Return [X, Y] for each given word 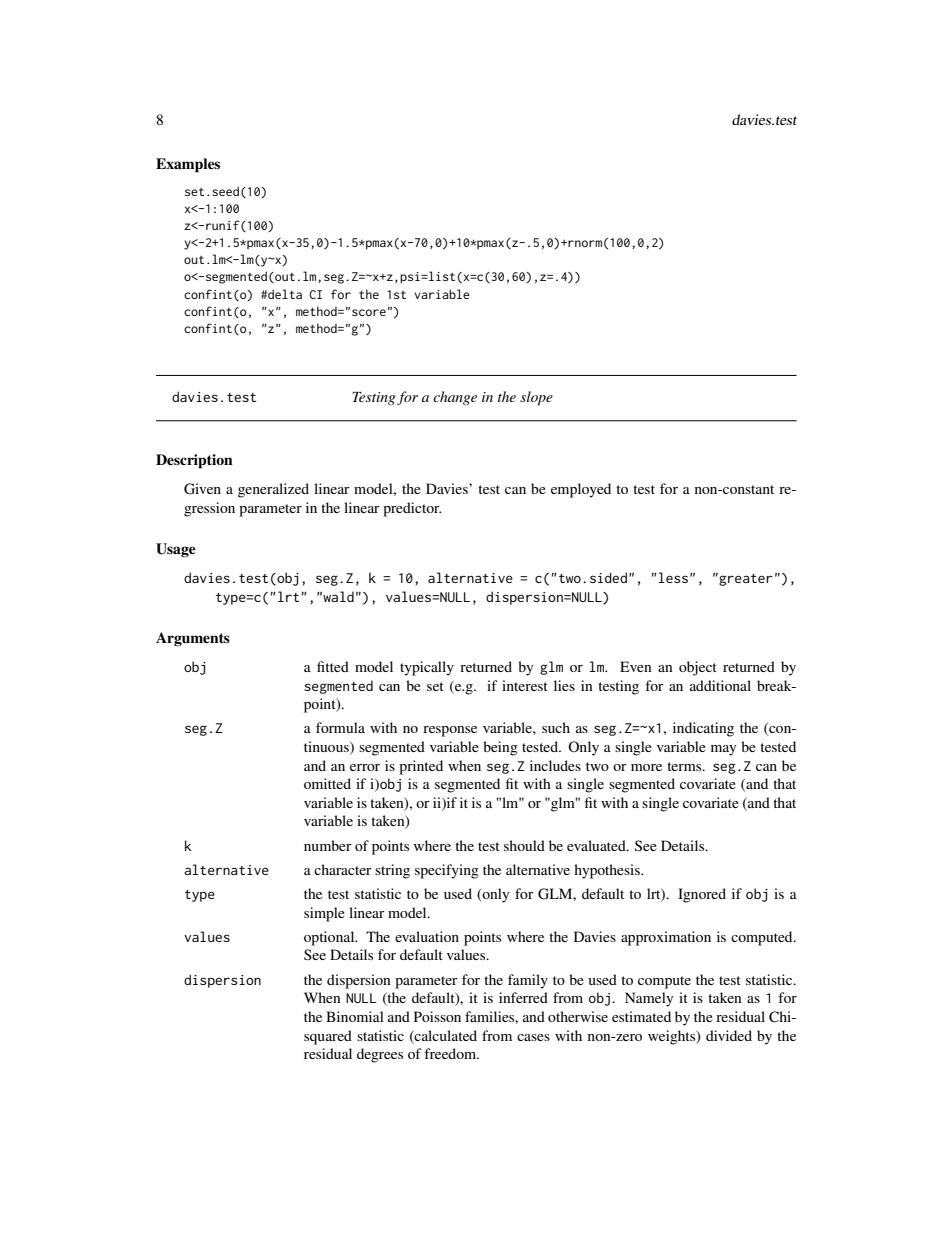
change [455, 398]
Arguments [193, 639]
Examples [188, 165]
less [673, 577]
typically [427, 668]
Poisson [437, 1016]
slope [536, 398]
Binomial [355, 1016]
